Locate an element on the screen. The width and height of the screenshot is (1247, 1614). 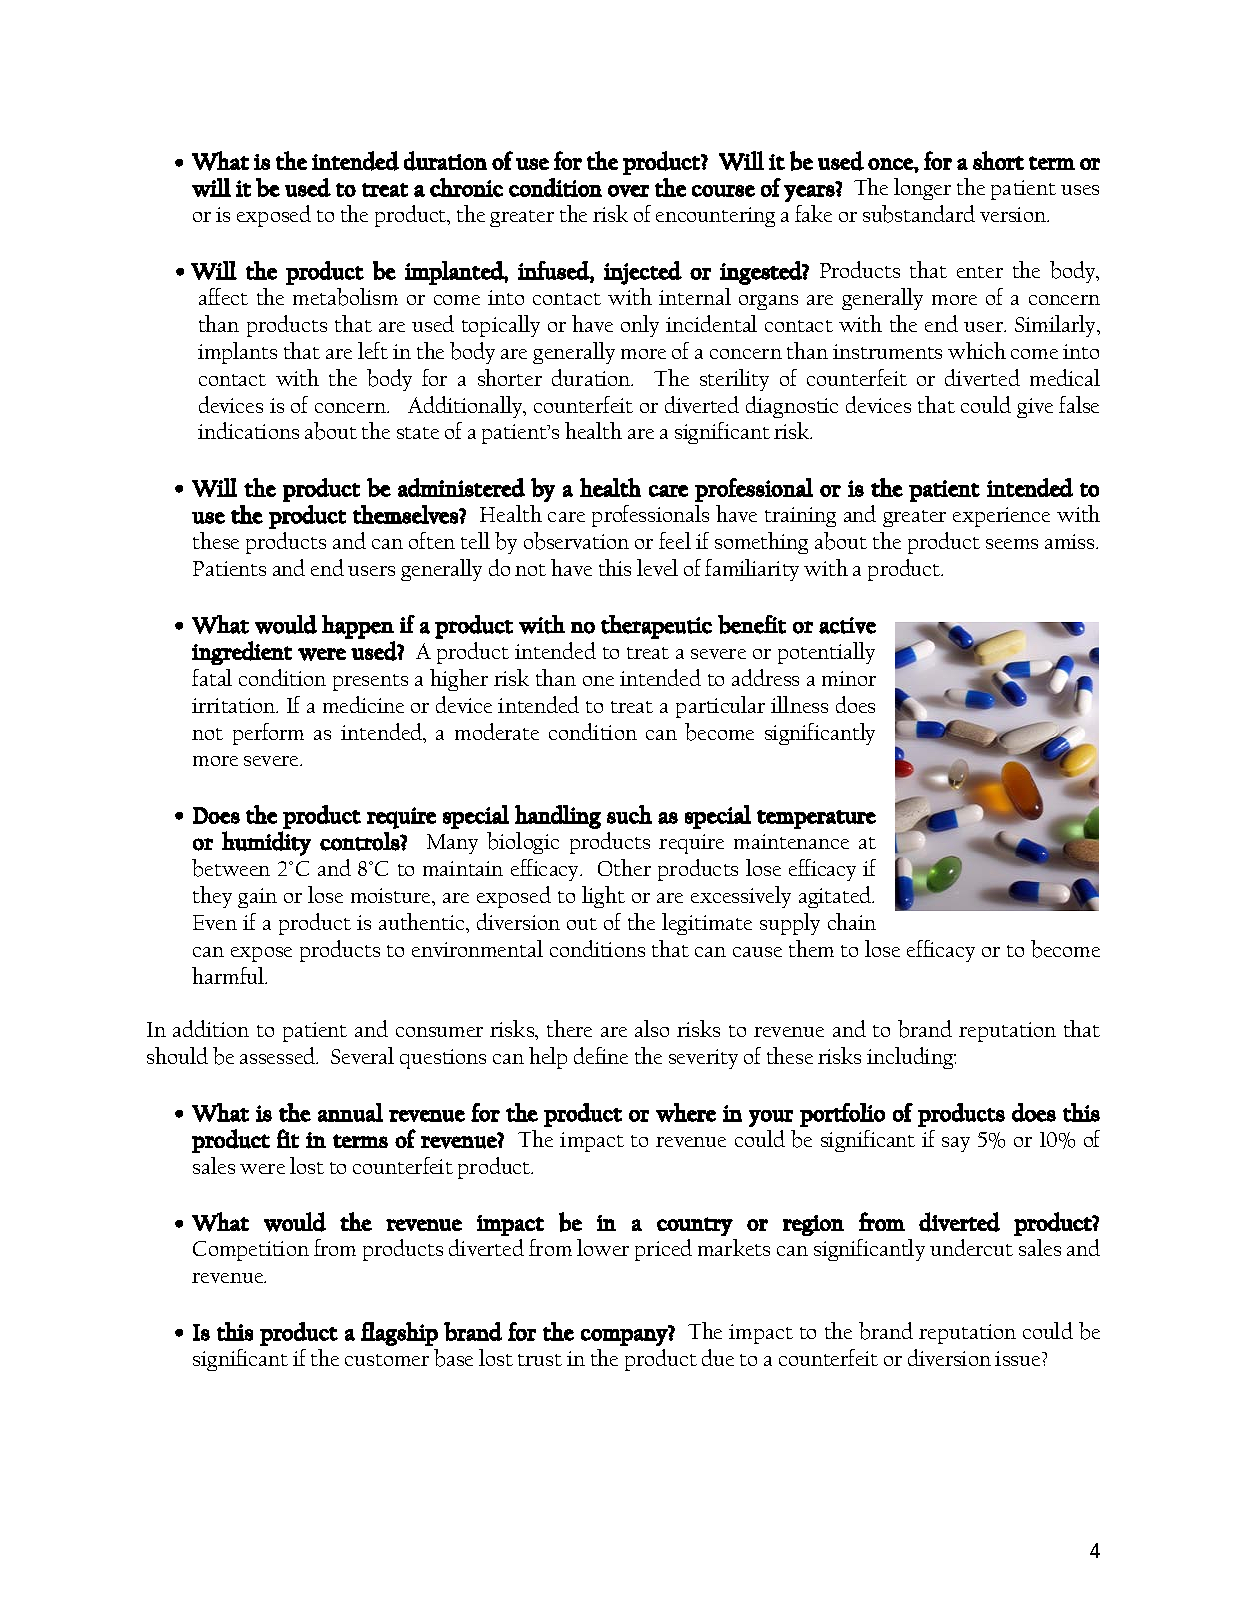
such is located at coordinates (629, 814).
